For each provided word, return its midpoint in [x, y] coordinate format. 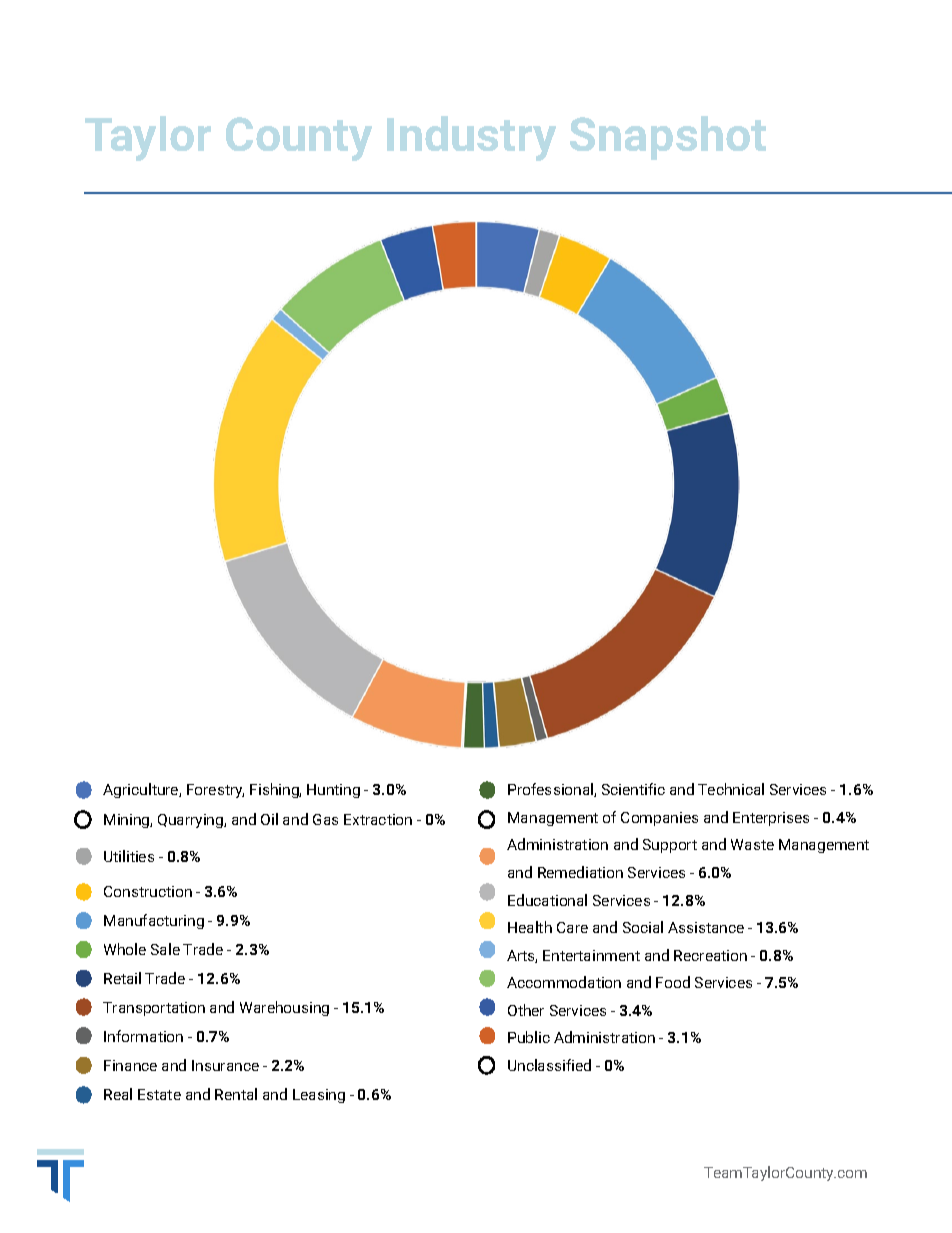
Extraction [378, 819]
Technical [731, 789]
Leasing [319, 1096]
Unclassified [549, 1065]
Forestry [215, 791]
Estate [159, 1094]
